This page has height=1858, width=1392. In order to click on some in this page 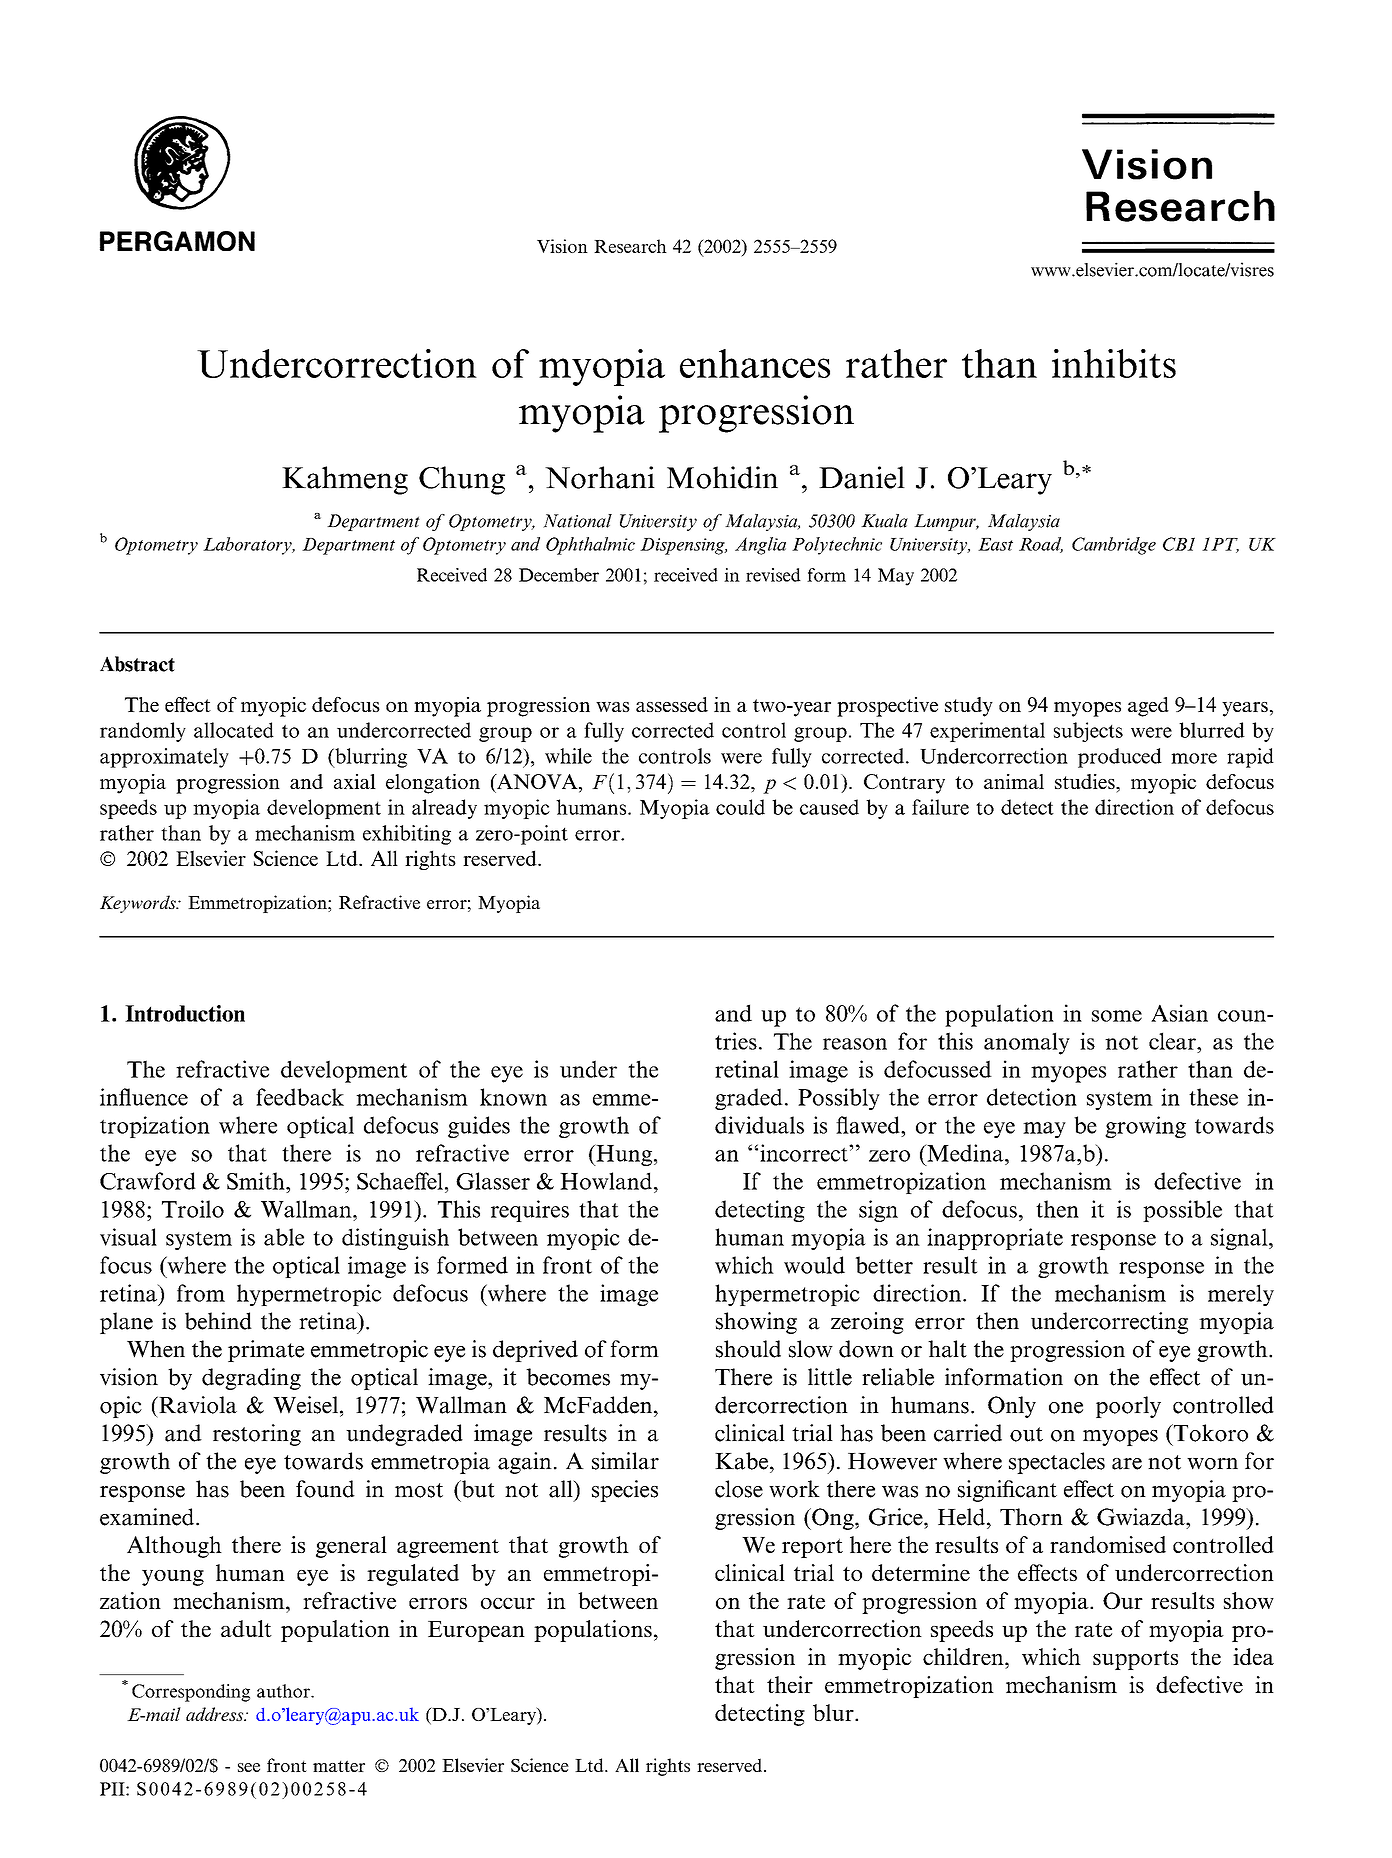, I will do `click(1117, 1016)`.
